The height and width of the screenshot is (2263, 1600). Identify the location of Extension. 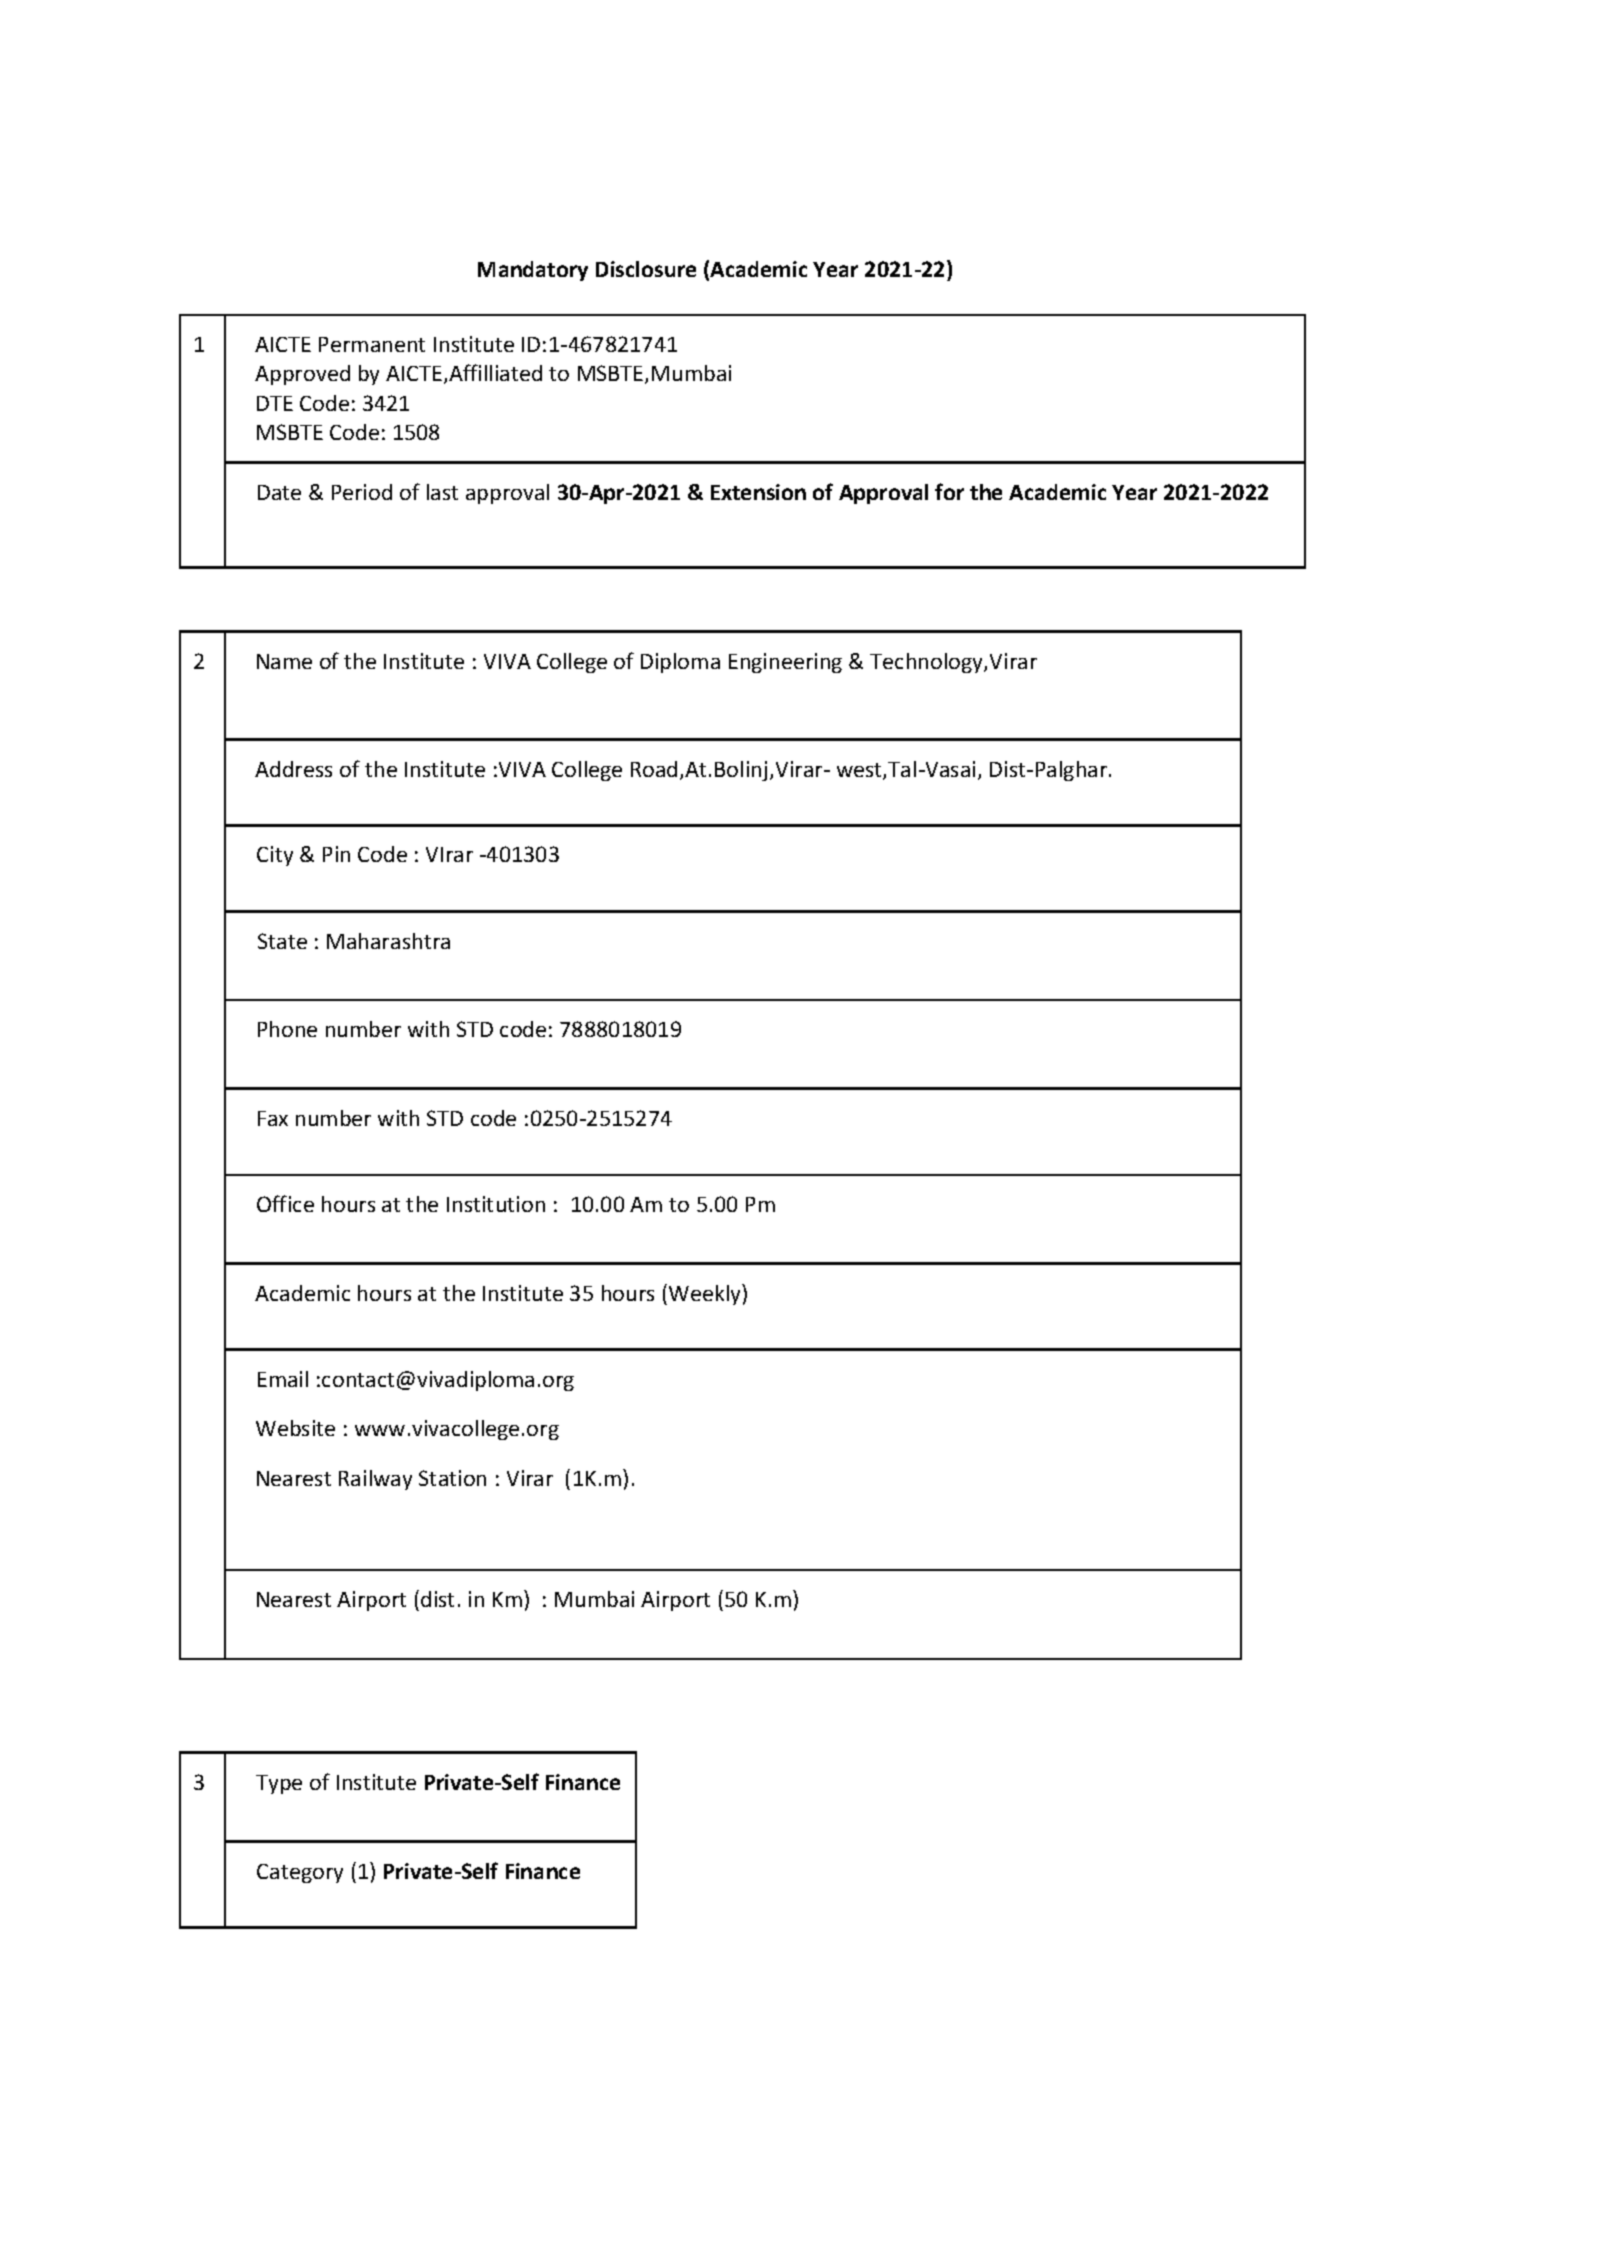
(758, 492).
